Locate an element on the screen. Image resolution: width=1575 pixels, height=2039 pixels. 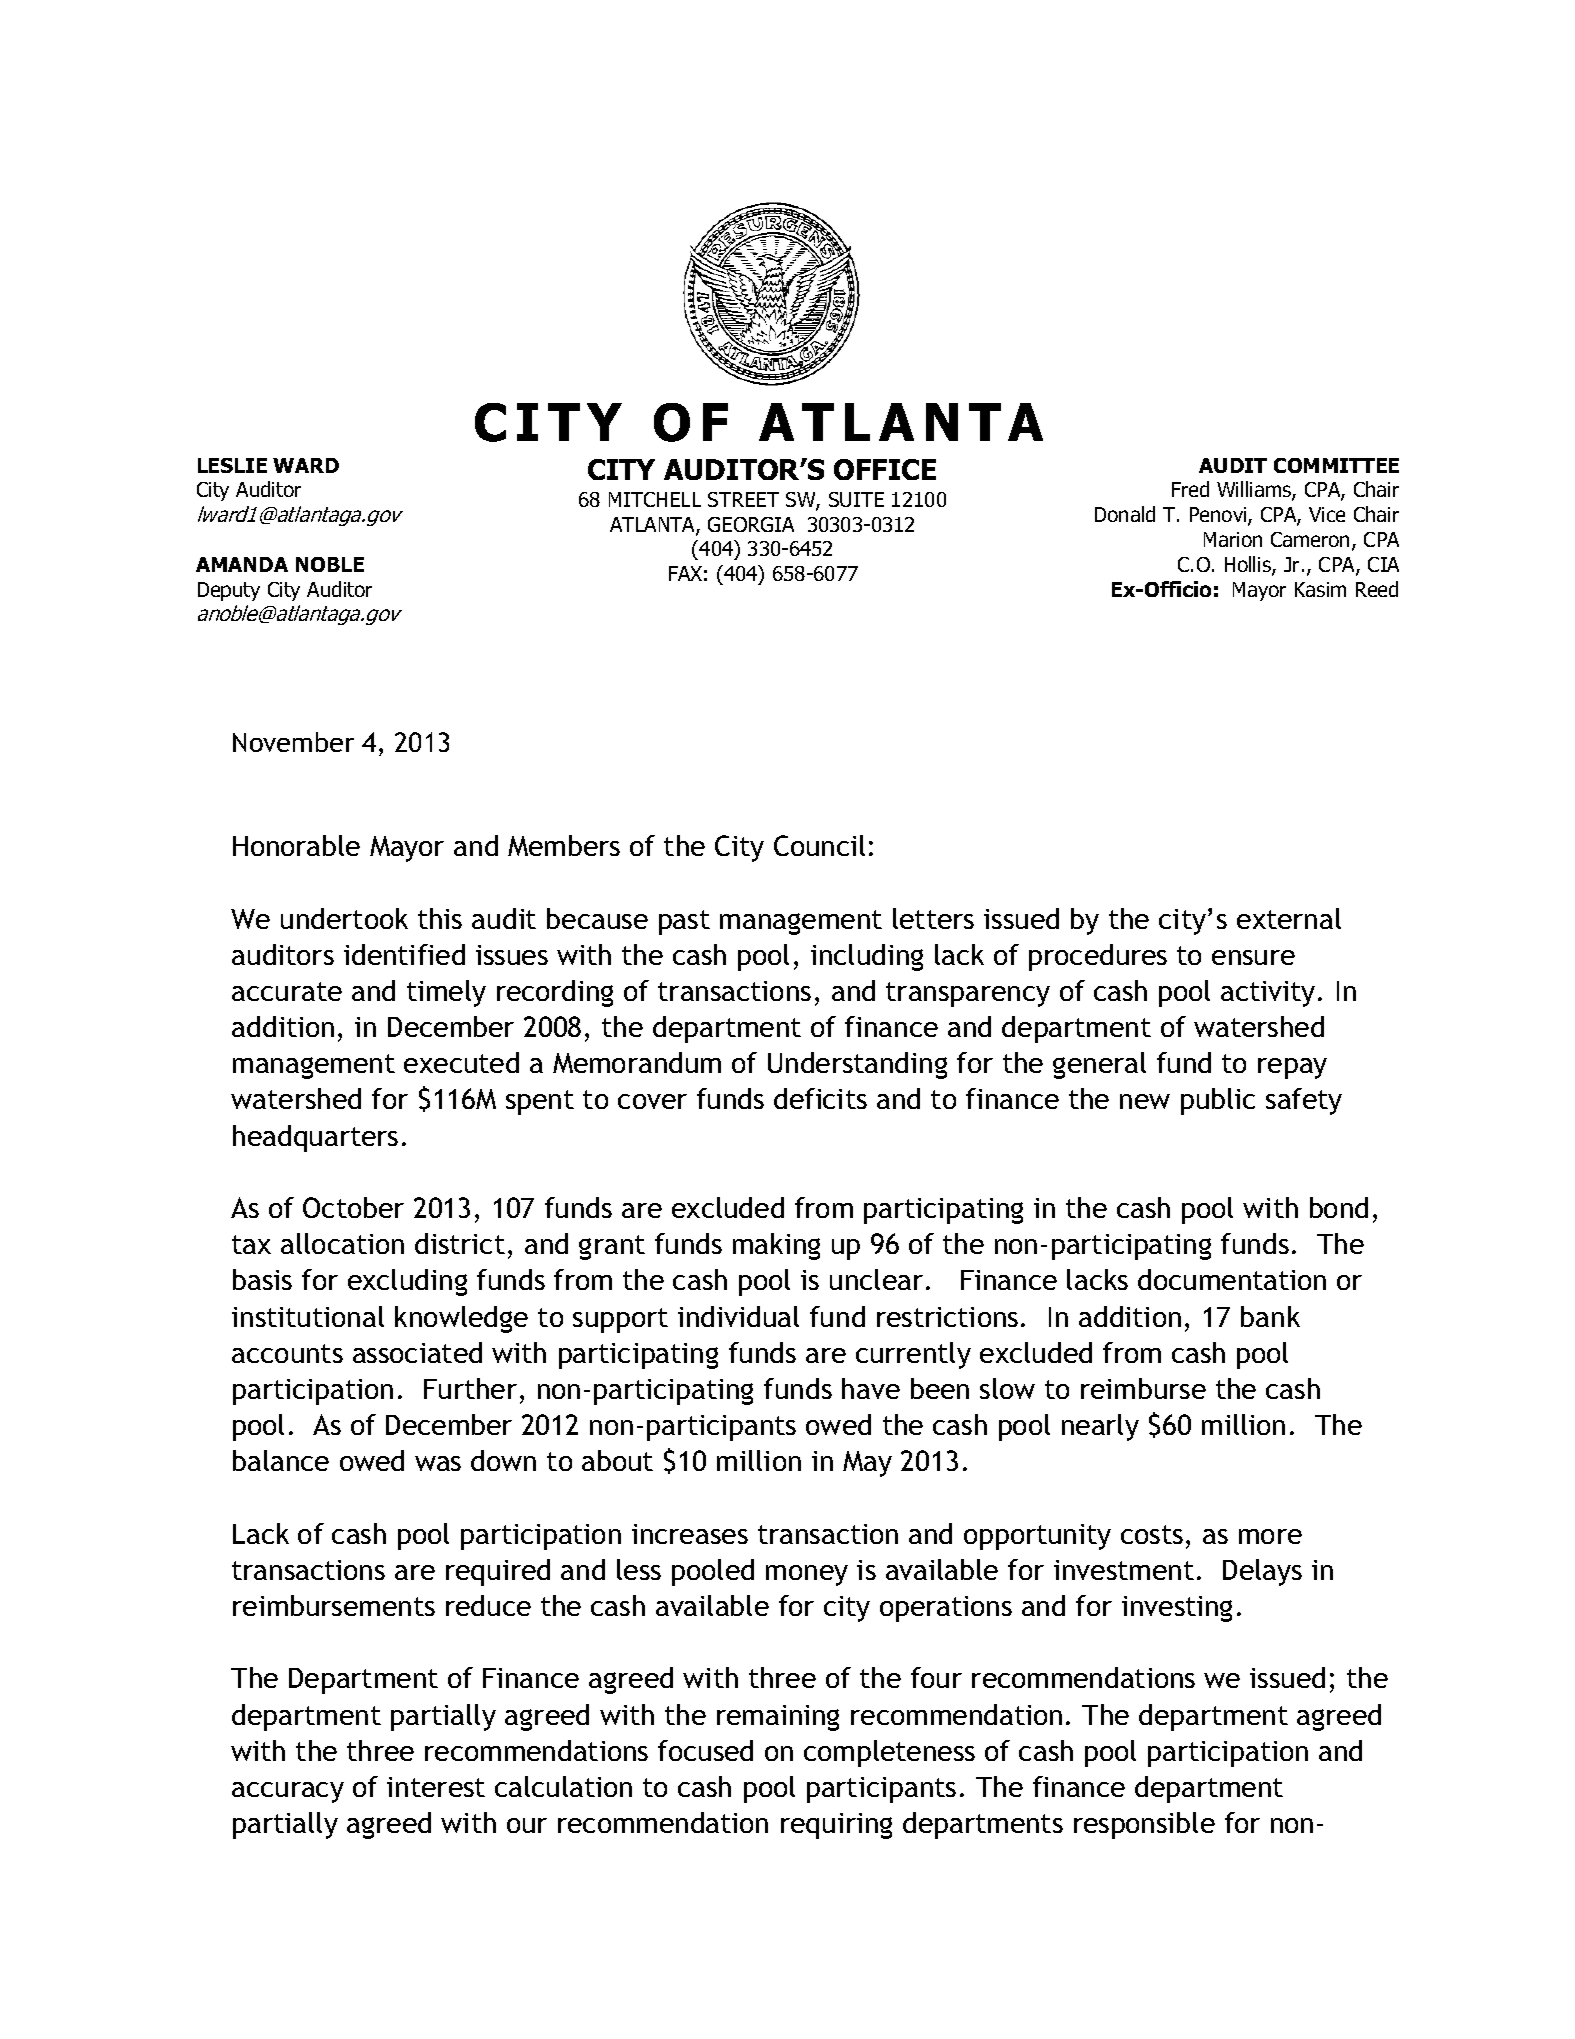
public is located at coordinates (1218, 1101).
